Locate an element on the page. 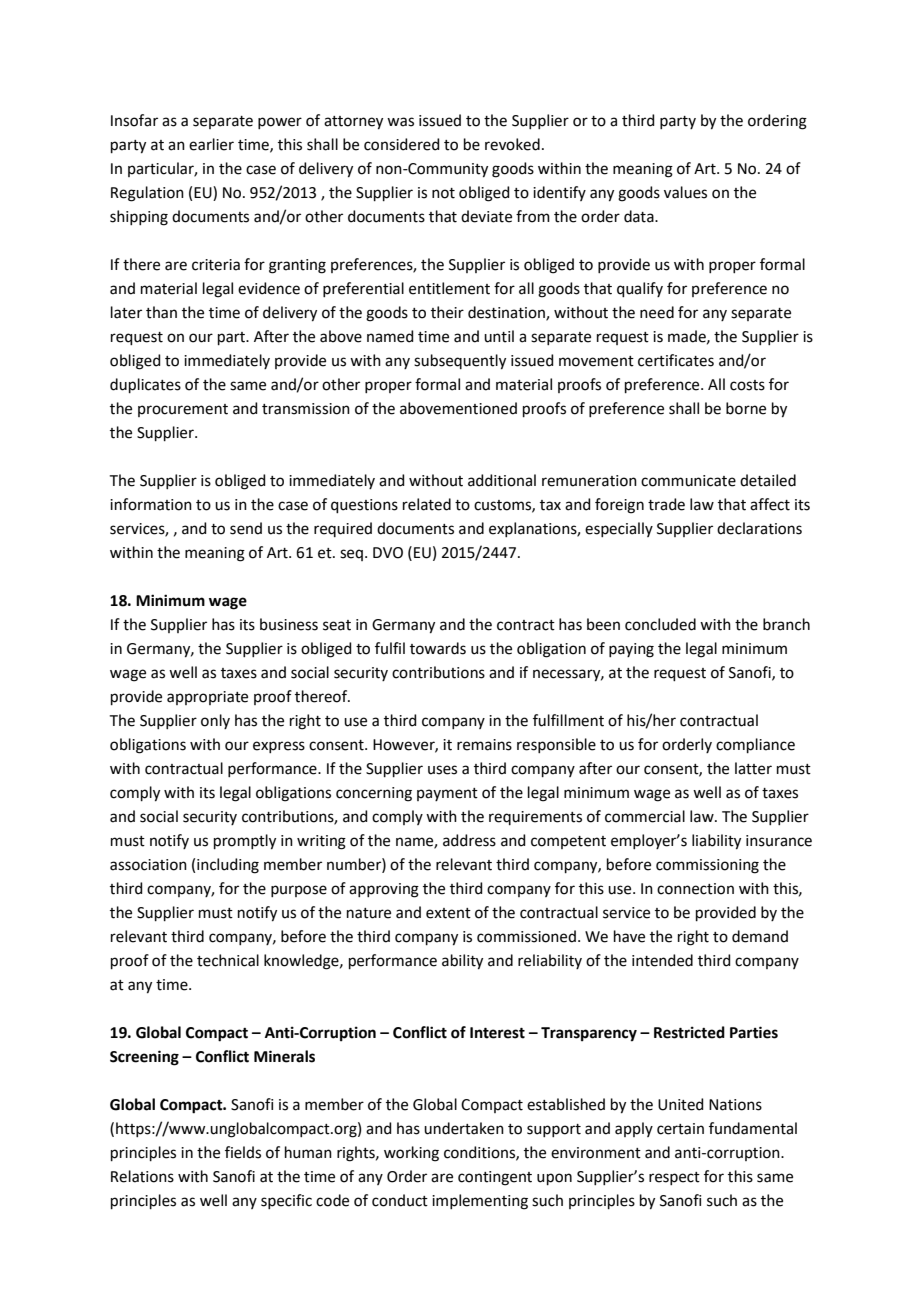 This image has height=1308, width=924. values is located at coordinates (685, 192).
